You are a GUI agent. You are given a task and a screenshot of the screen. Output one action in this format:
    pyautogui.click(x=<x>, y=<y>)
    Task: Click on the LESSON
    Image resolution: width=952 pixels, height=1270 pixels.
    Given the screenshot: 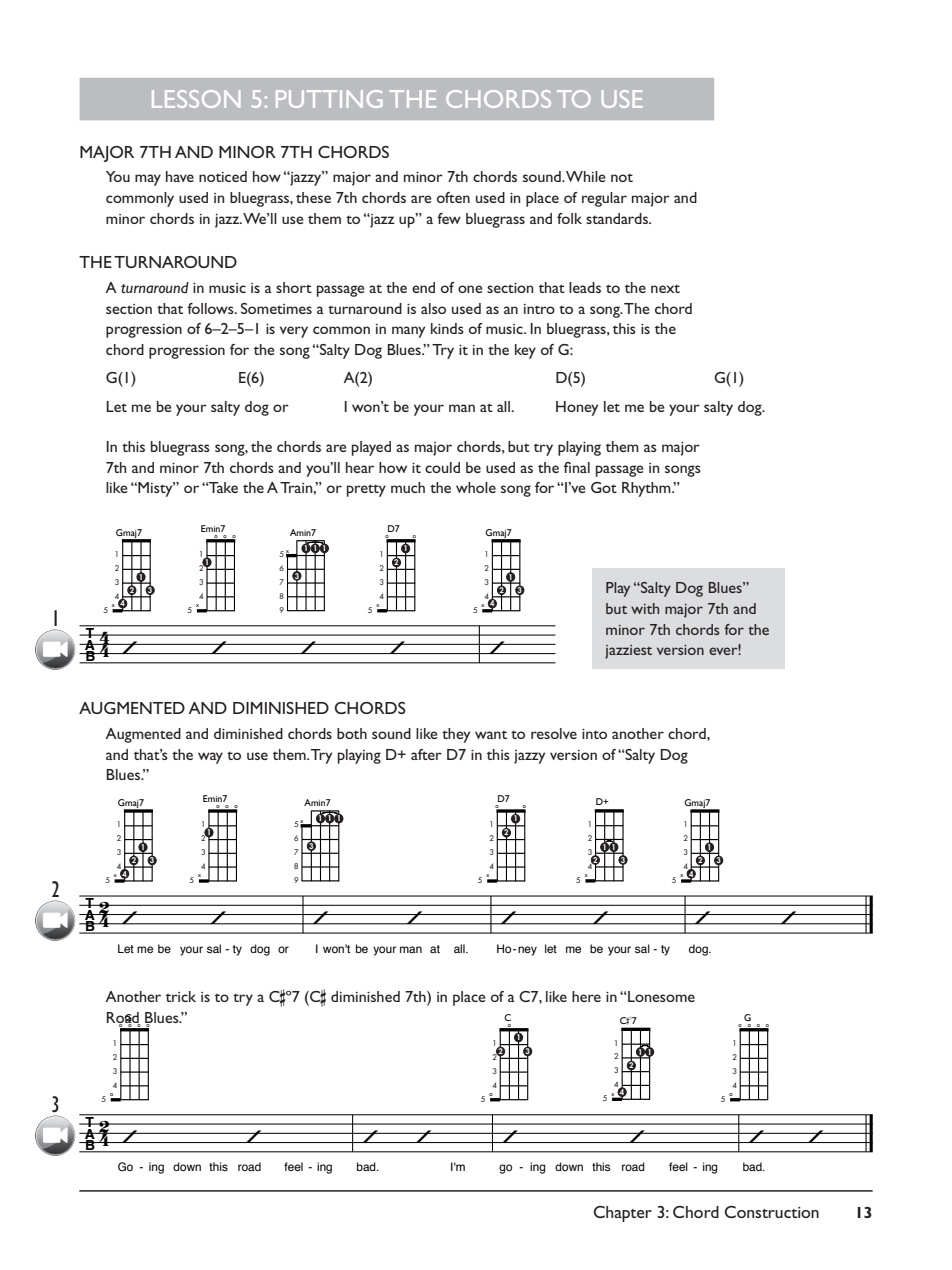 What is the action you would take?
    pyautogui.click(x=196, y=99)
